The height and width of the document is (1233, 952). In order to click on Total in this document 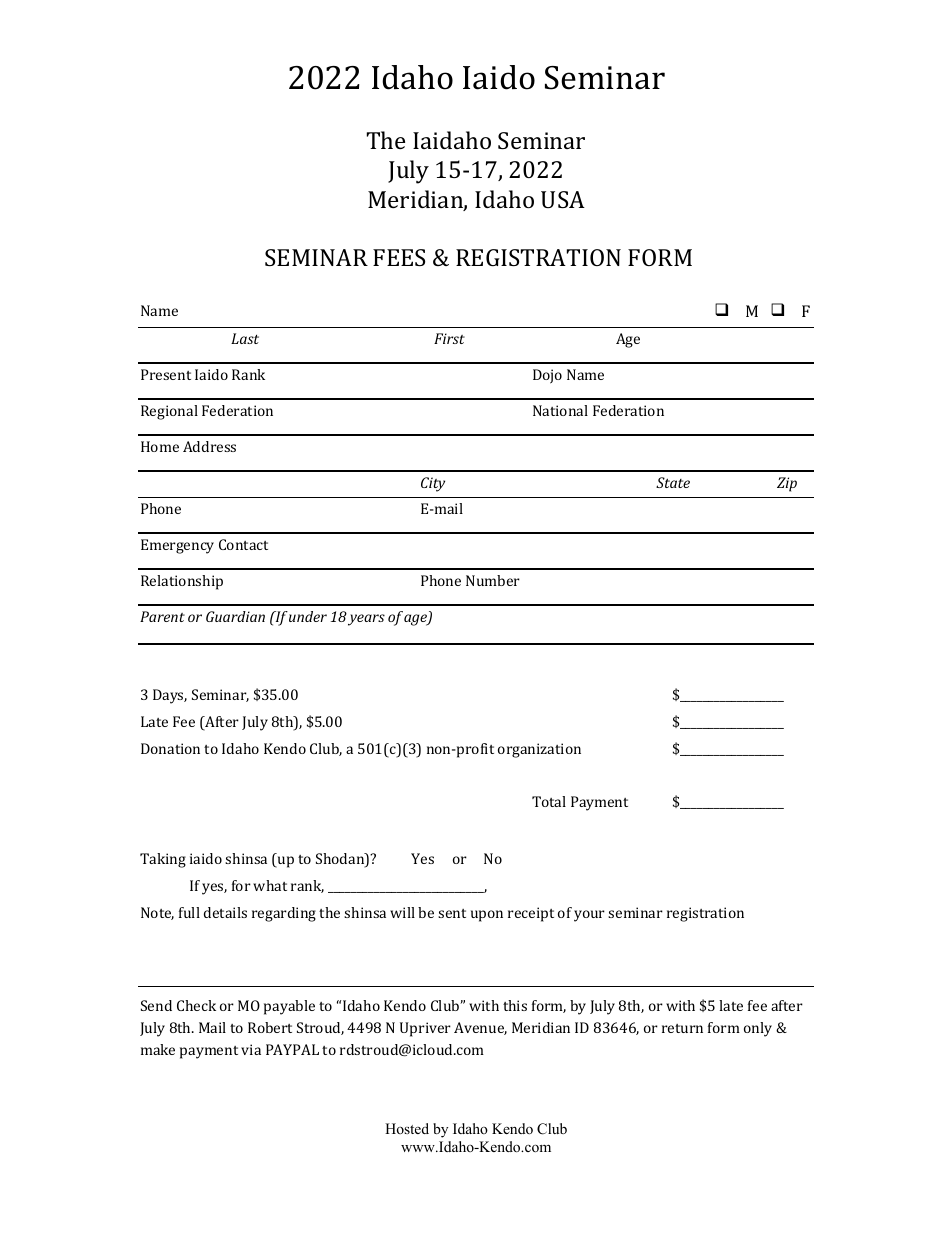, I will do `click(549, 801)`.
